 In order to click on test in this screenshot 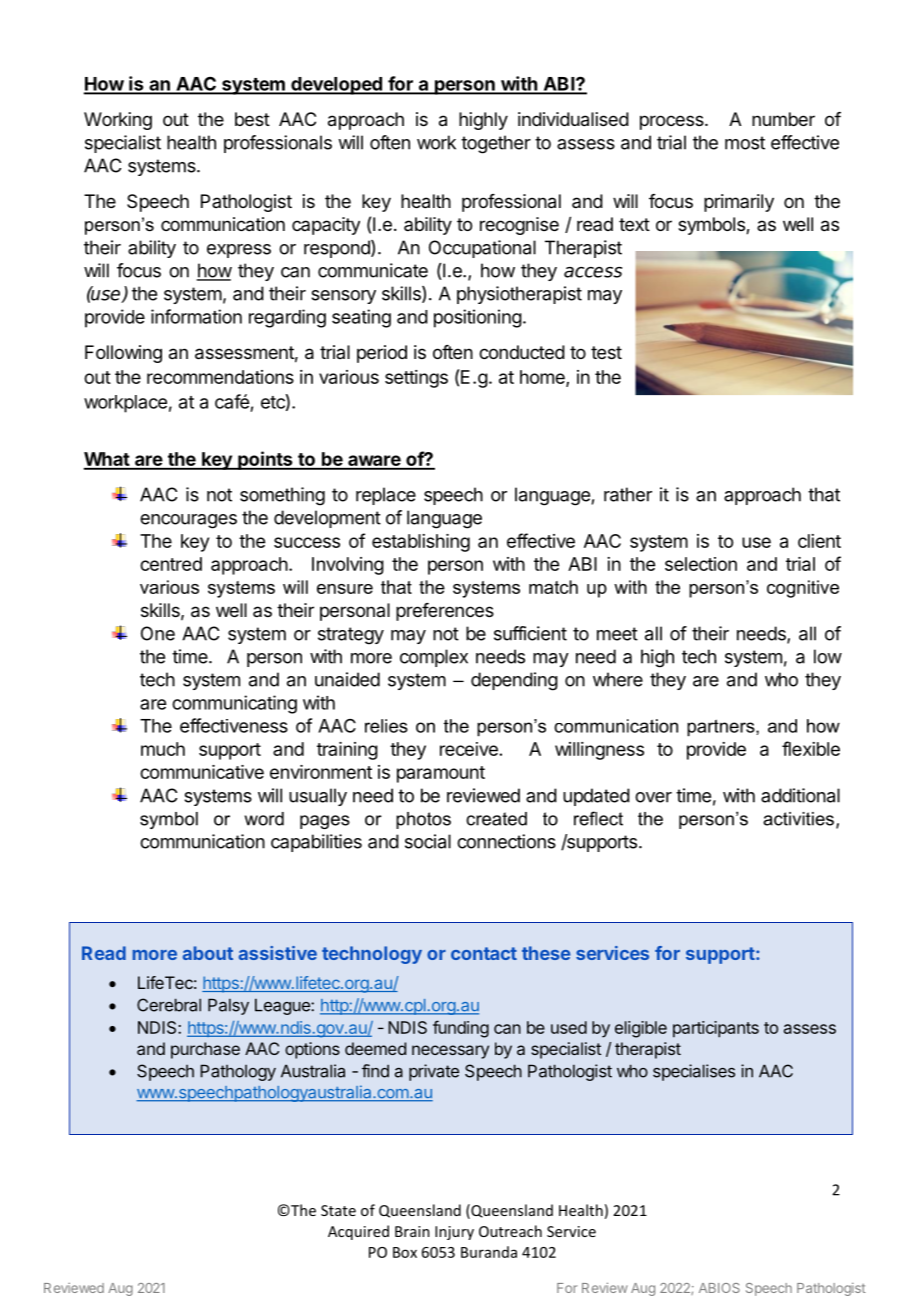, I will do `click(606, 352)`.
